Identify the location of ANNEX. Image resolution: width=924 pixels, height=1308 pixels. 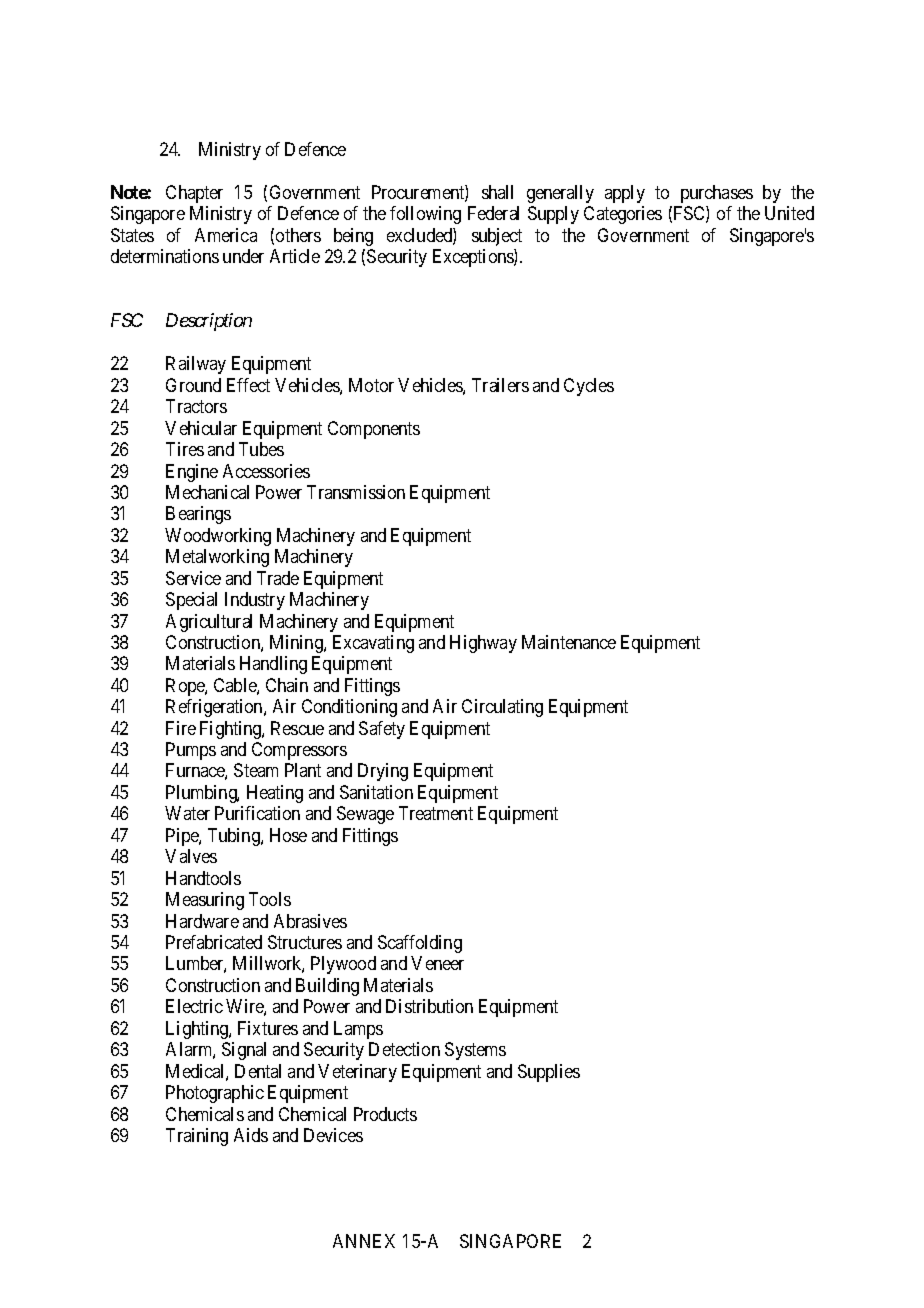
(364, 1241).
